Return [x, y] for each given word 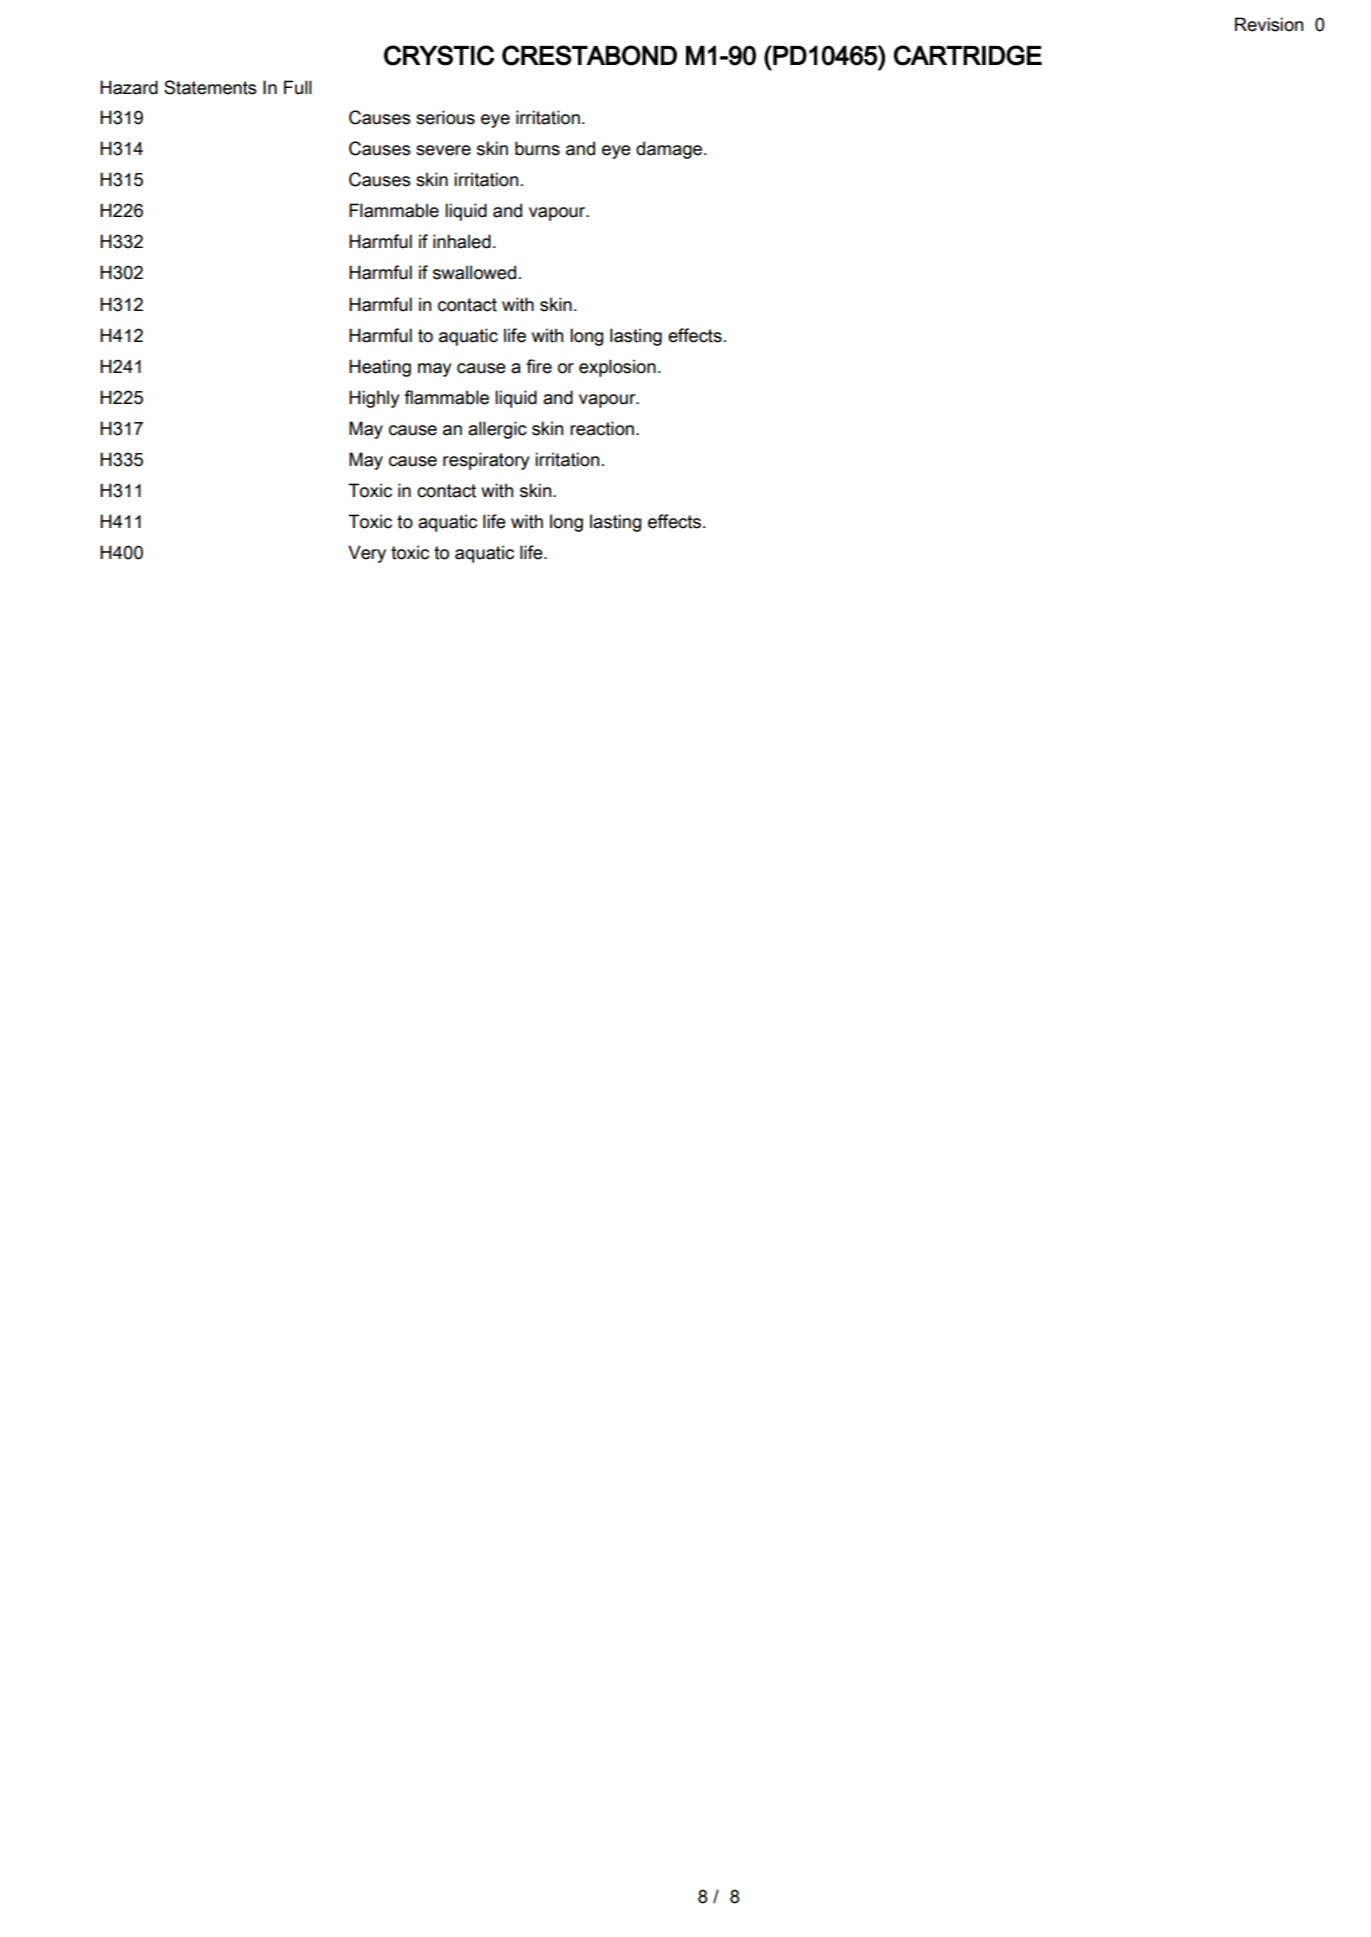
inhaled [462, 241]
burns [537, 148]
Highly [374, 399]
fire [539, 366]
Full [298, 87]
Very [367, 554]
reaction [602, 428]
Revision [1269, 24]
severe [443, 150]
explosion [617, 368]
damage [670, 150]
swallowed [474, 272]
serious [445, 117]
